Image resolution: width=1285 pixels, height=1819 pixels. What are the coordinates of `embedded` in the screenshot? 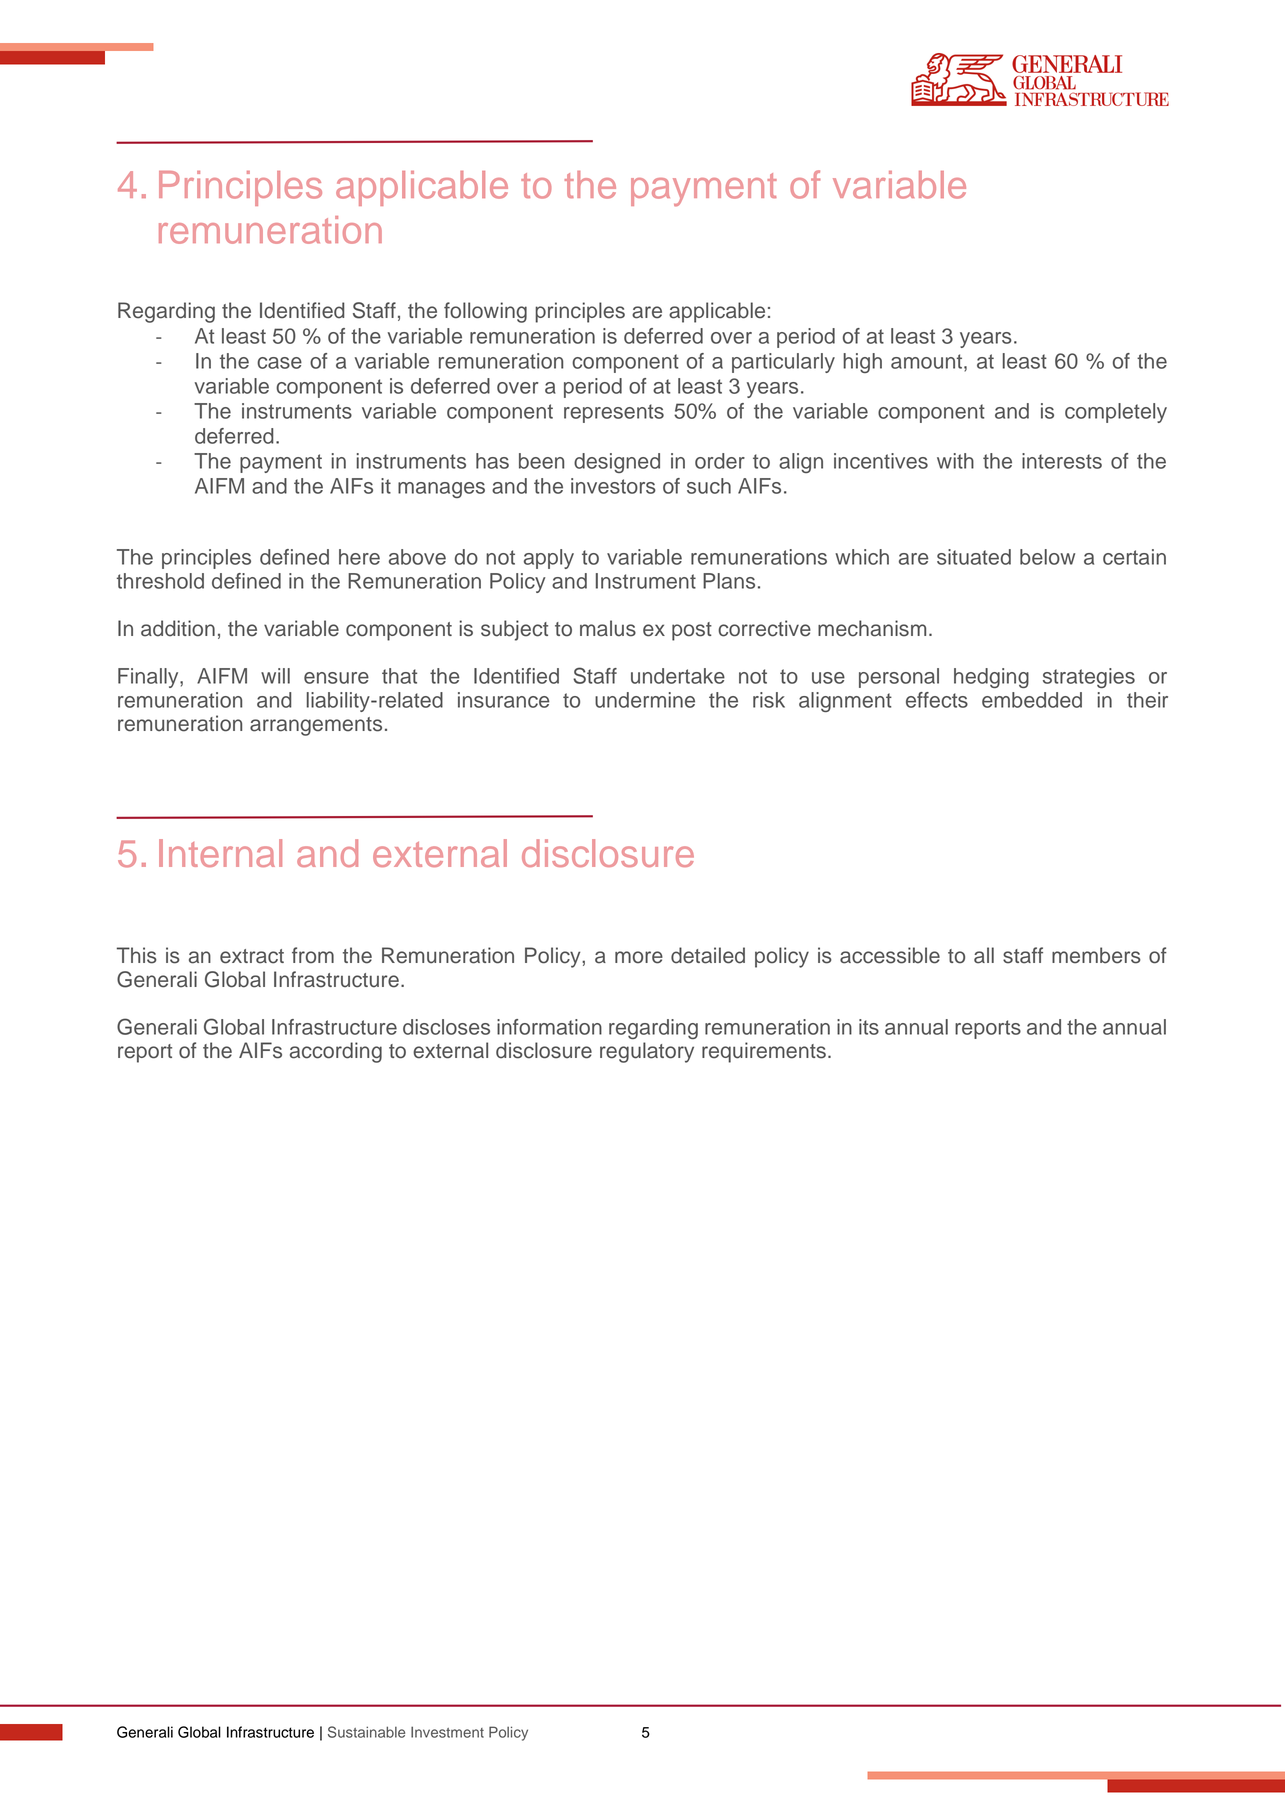 It's located at (1032, 700).
